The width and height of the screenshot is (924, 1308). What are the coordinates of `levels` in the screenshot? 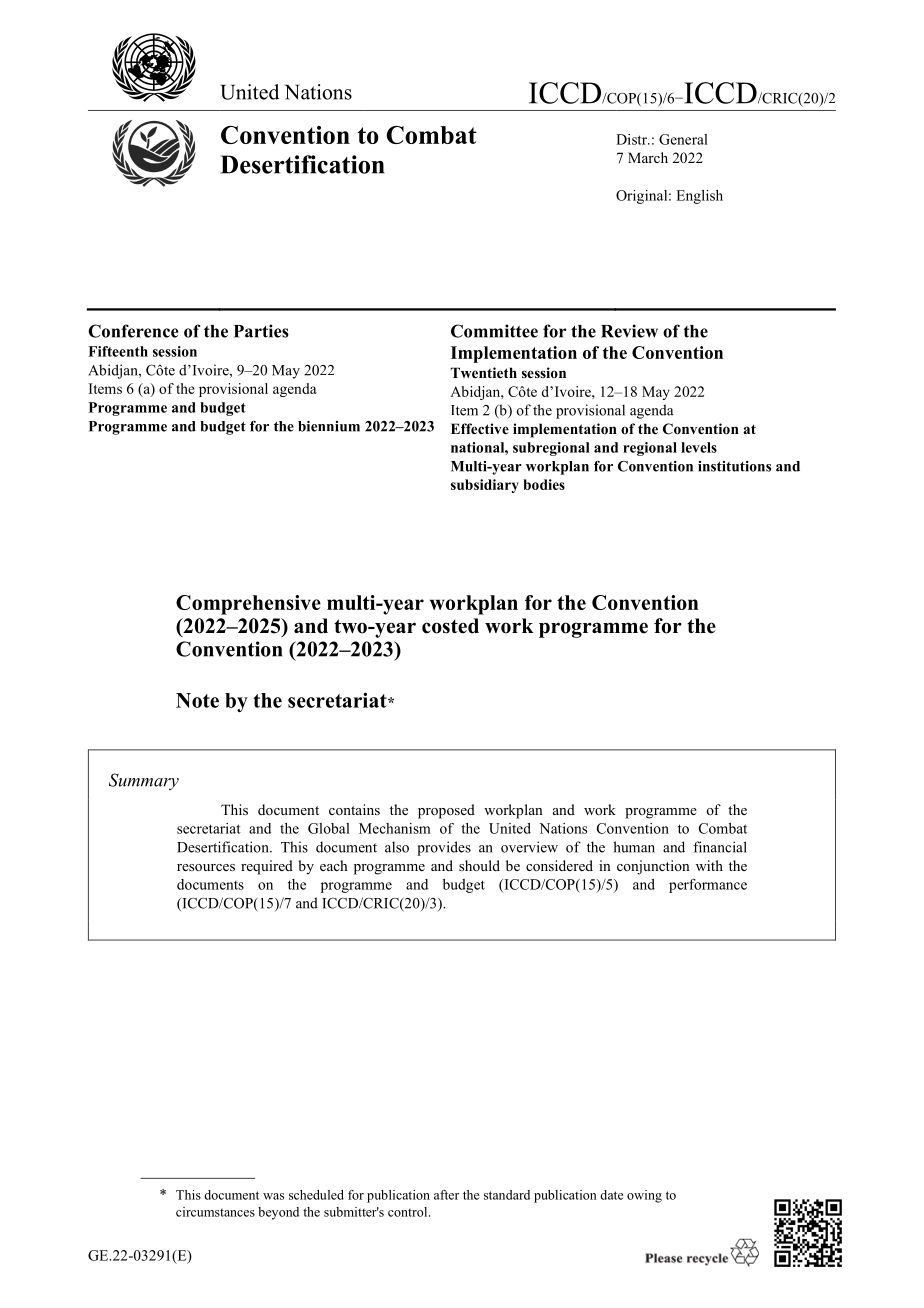 It's located at (699, 447).
